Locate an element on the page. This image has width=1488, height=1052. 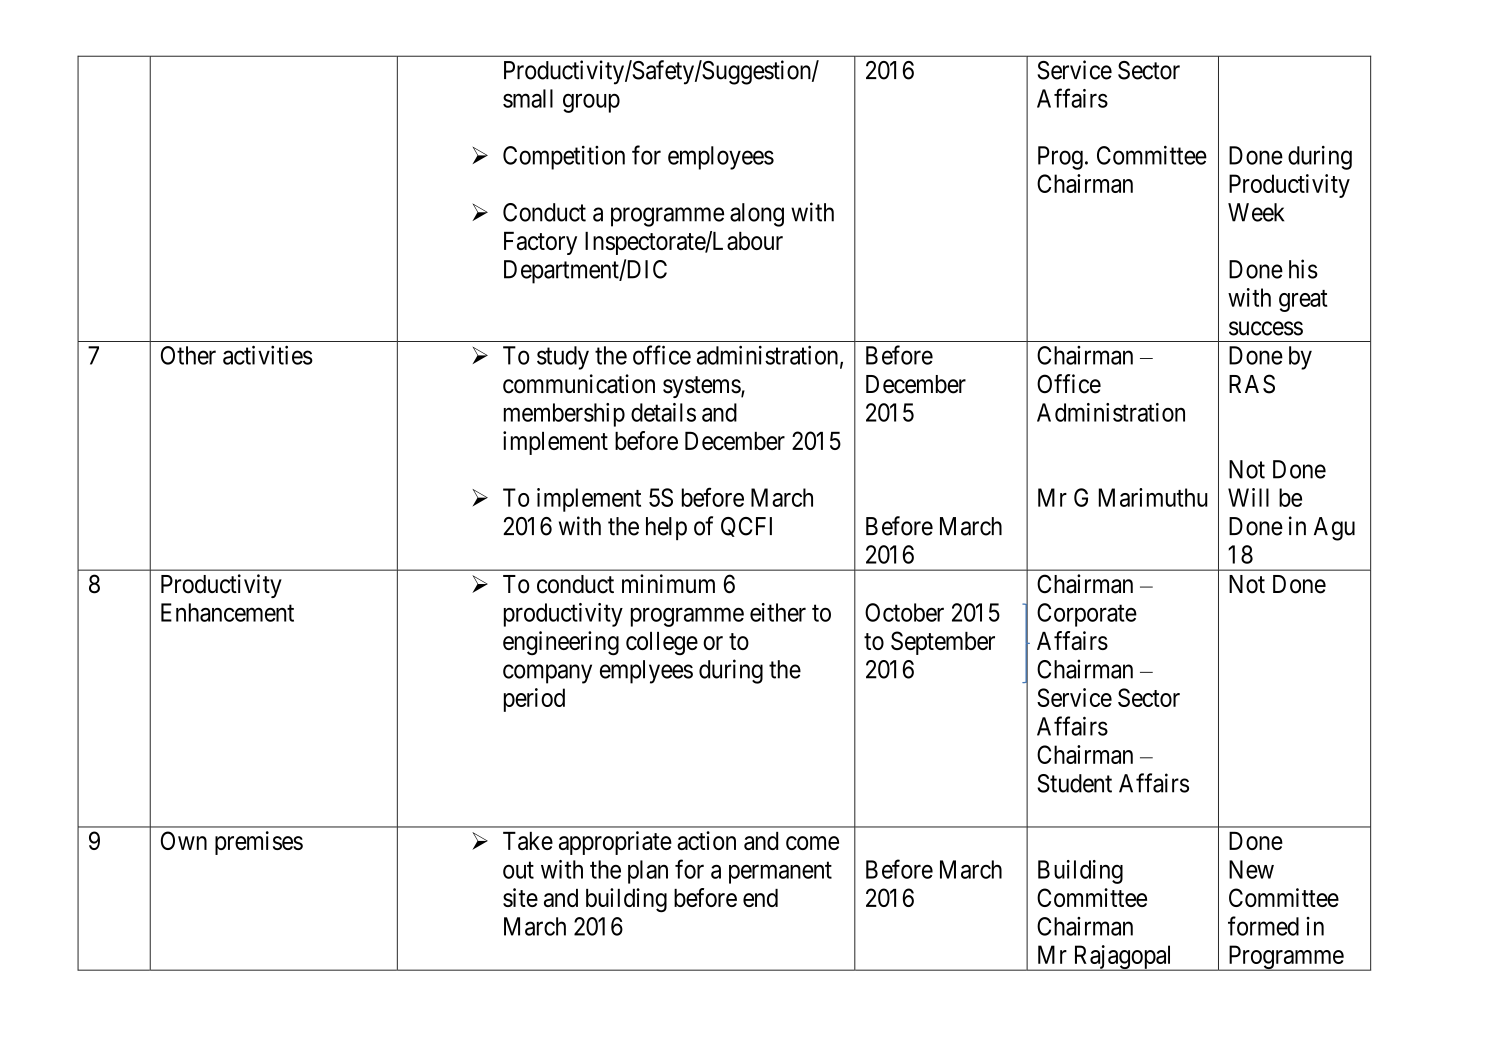
RAS is located at coordinates (1252, 384).
